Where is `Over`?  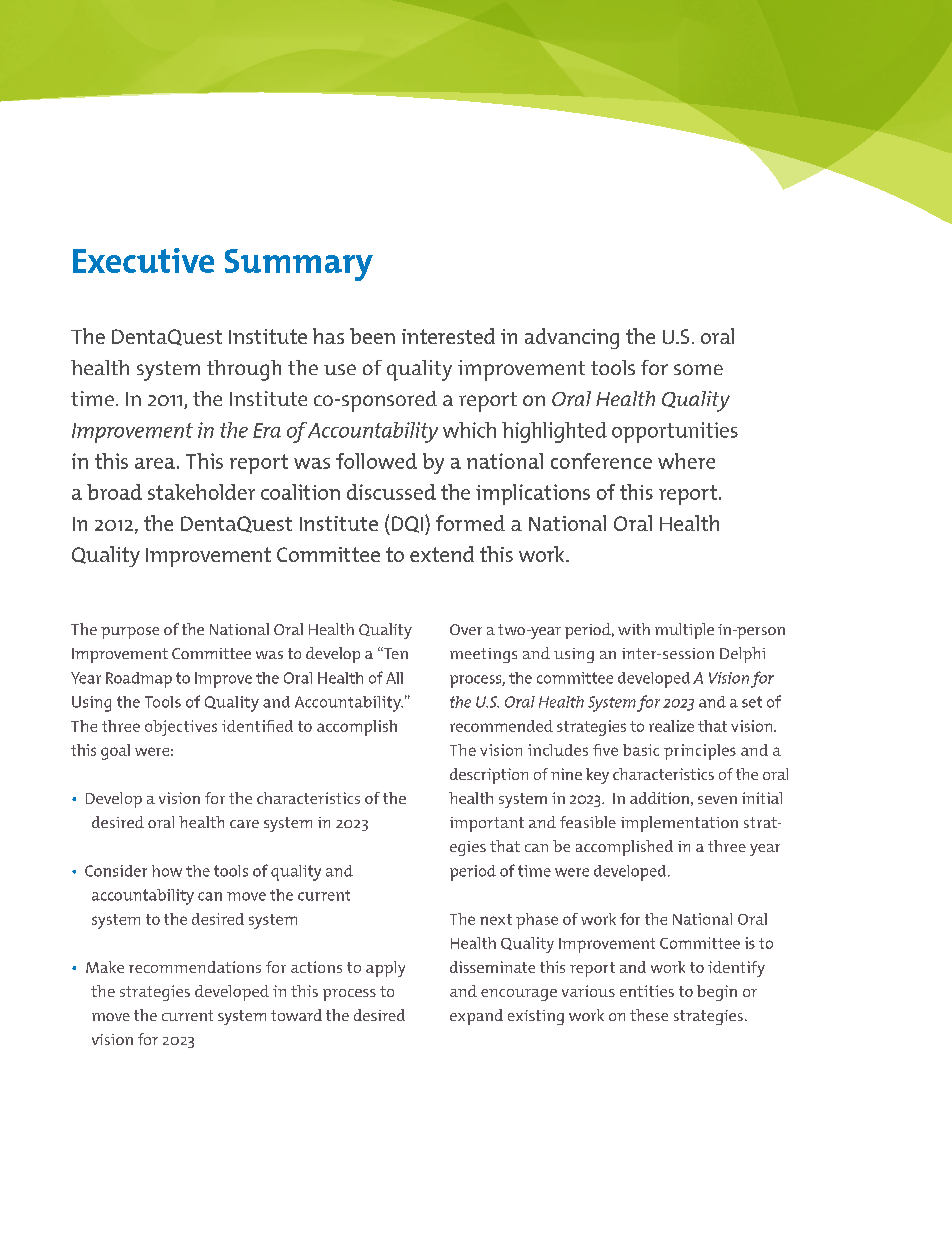
Over is located at coordinates (466, 629).
